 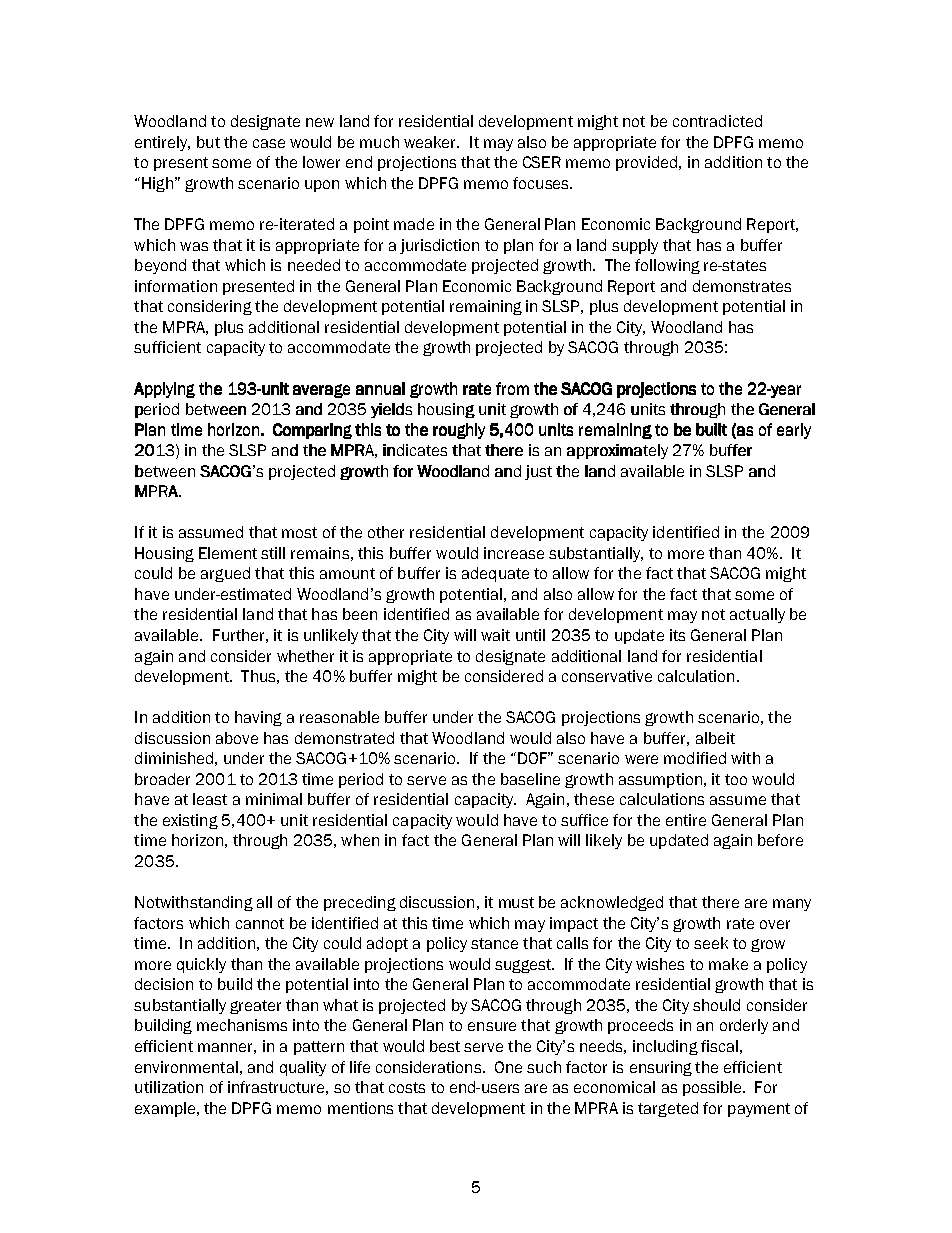 I want to click on contradicted, so click(x=717, y=121).
